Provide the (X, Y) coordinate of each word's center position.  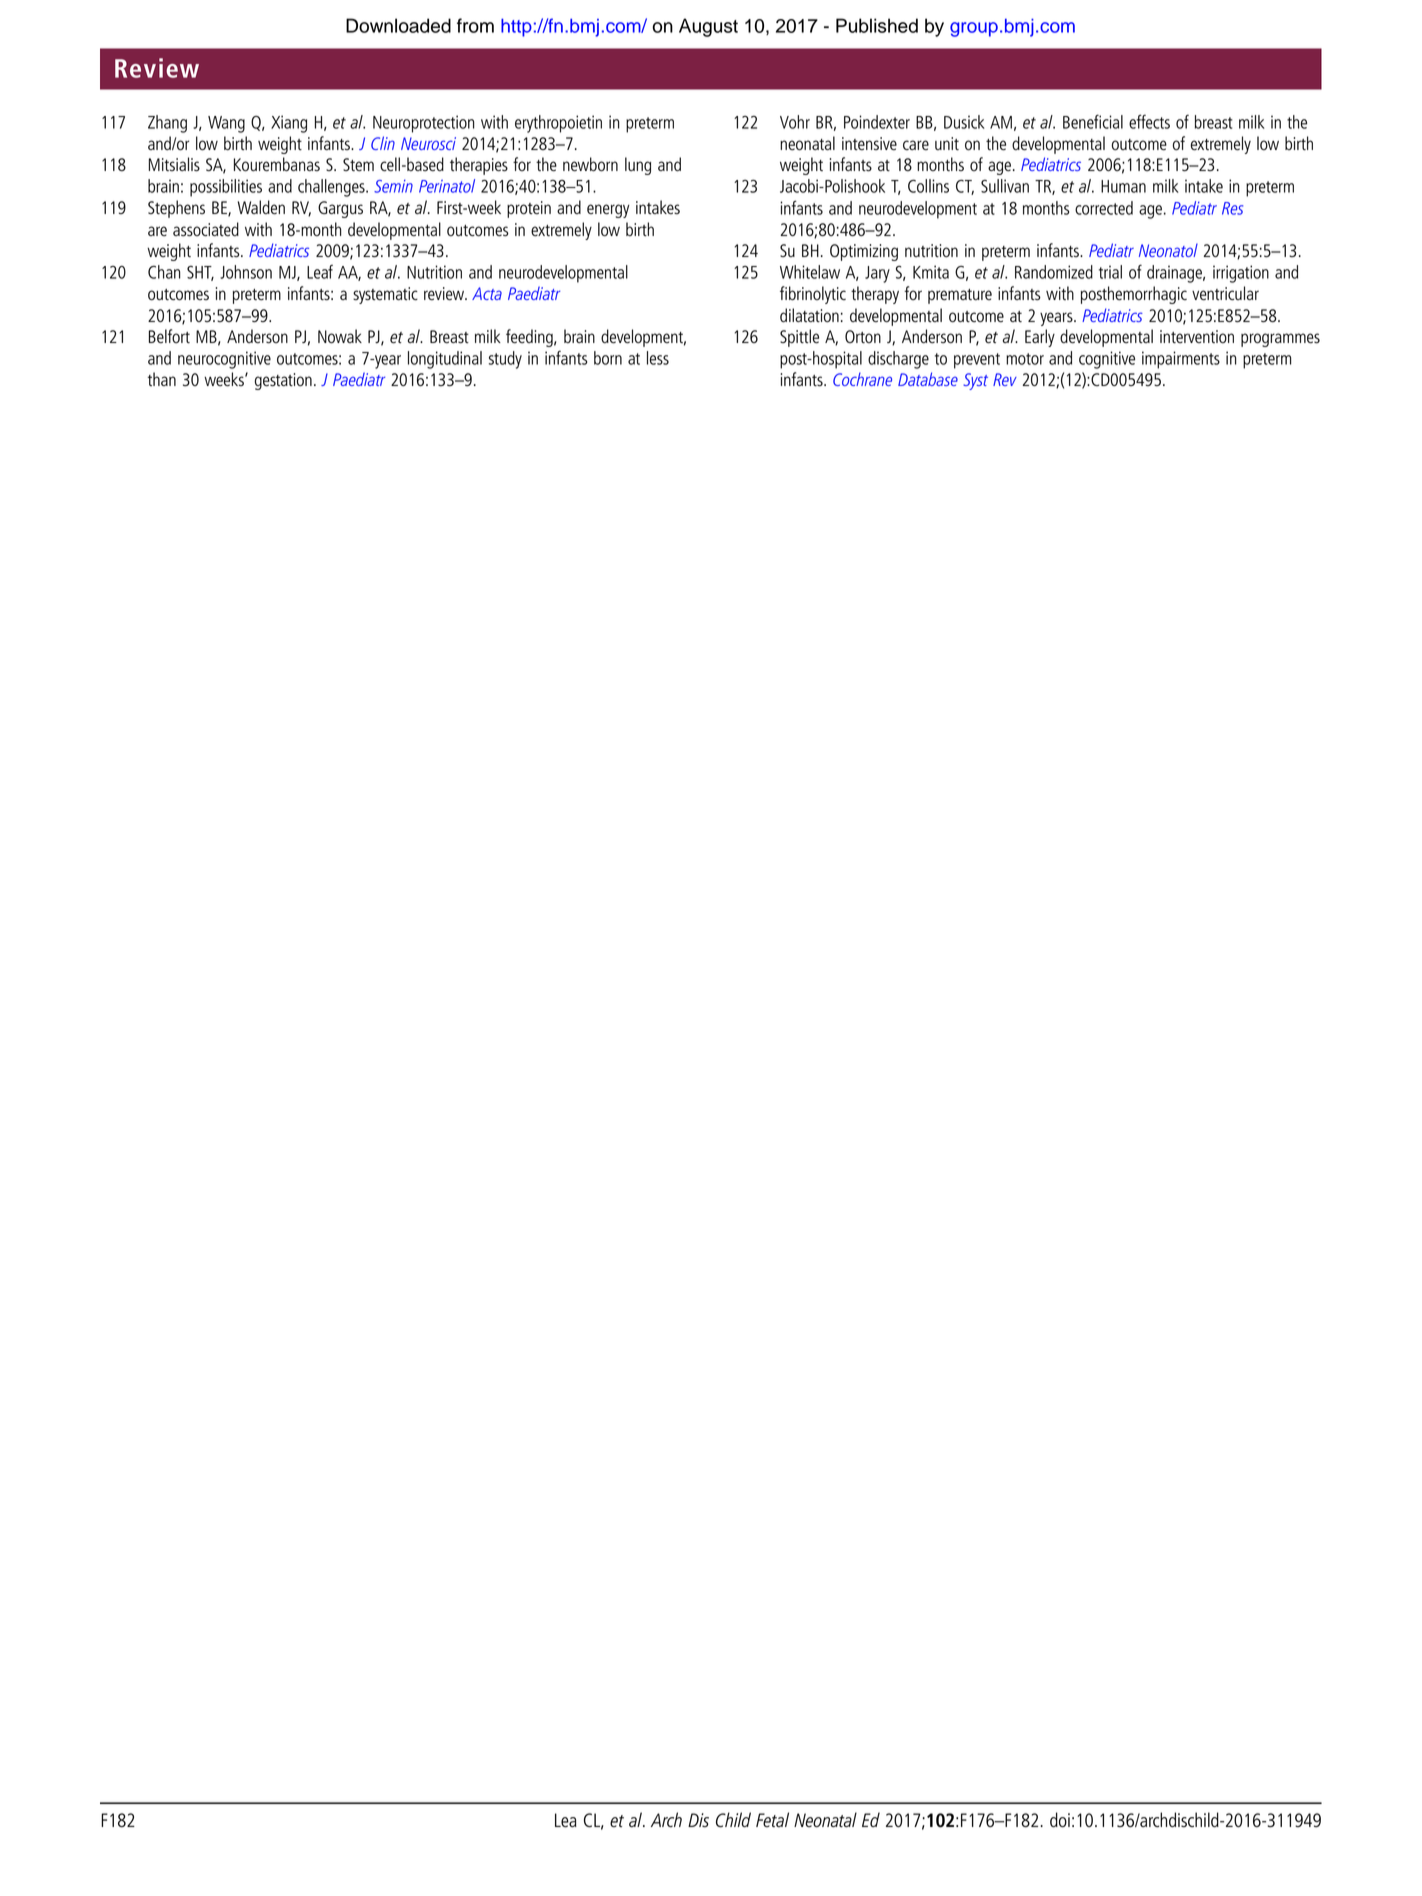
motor (1025, 359)
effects (1149, 121)
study (505, 360)
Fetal (772, 1819)
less (658, 358)
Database (928, 379)
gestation (283, 381)
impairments (1181, 360)
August (708, 27)
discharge (898, 360)
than (162, 379)
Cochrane (862, 379)
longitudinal (445, 360)
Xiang (289, 124)
